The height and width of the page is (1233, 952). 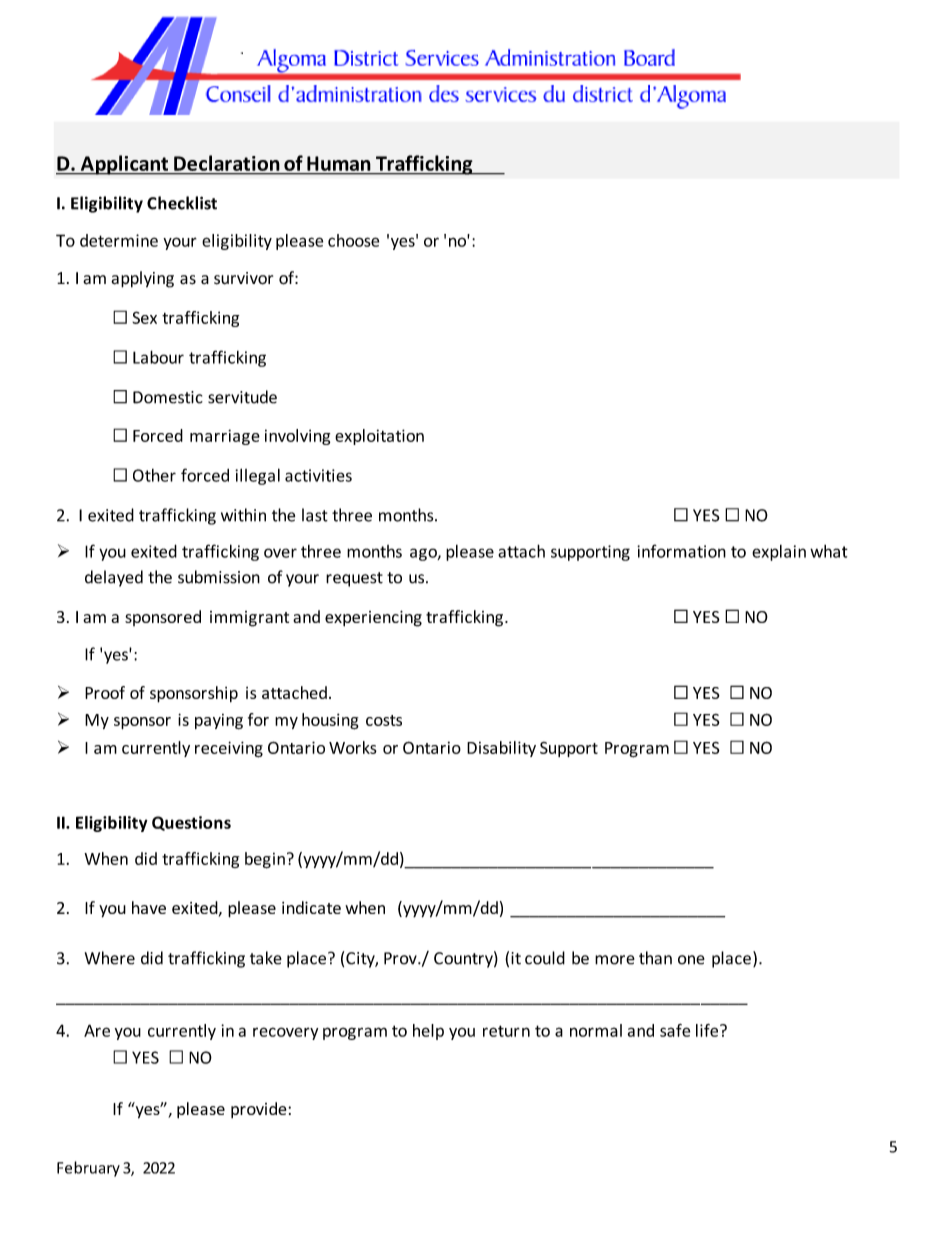 I want to click on February, so click(x=88, y=1169).
